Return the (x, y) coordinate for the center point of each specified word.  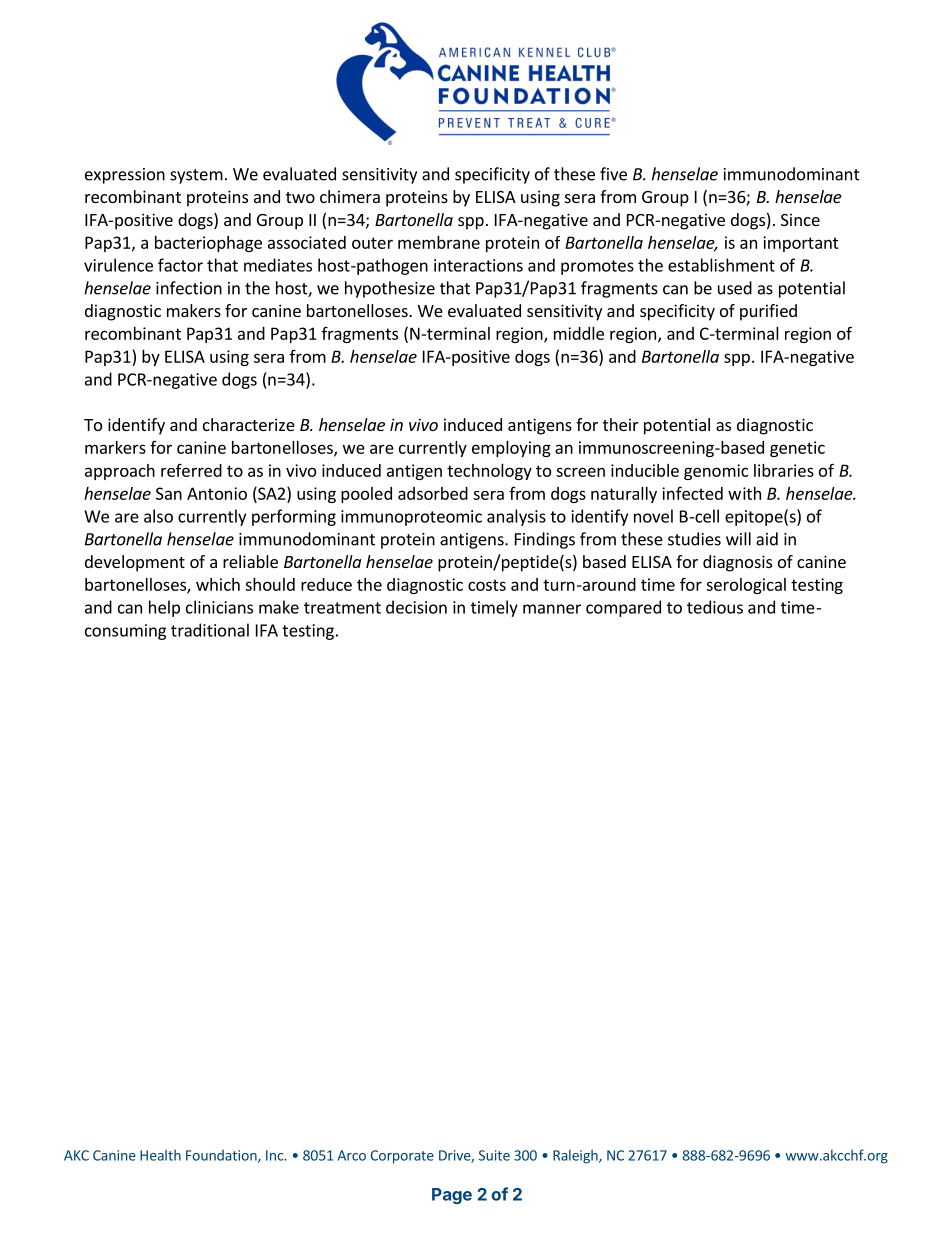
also (158, 516)
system (196, 176)
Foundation (222, 1156)
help (164, 608)
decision (416, 607)
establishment (721, 265)
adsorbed (433, 493)
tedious (715, 607)
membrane (439, 242)
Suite (494, 1155)
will (738, 539)
